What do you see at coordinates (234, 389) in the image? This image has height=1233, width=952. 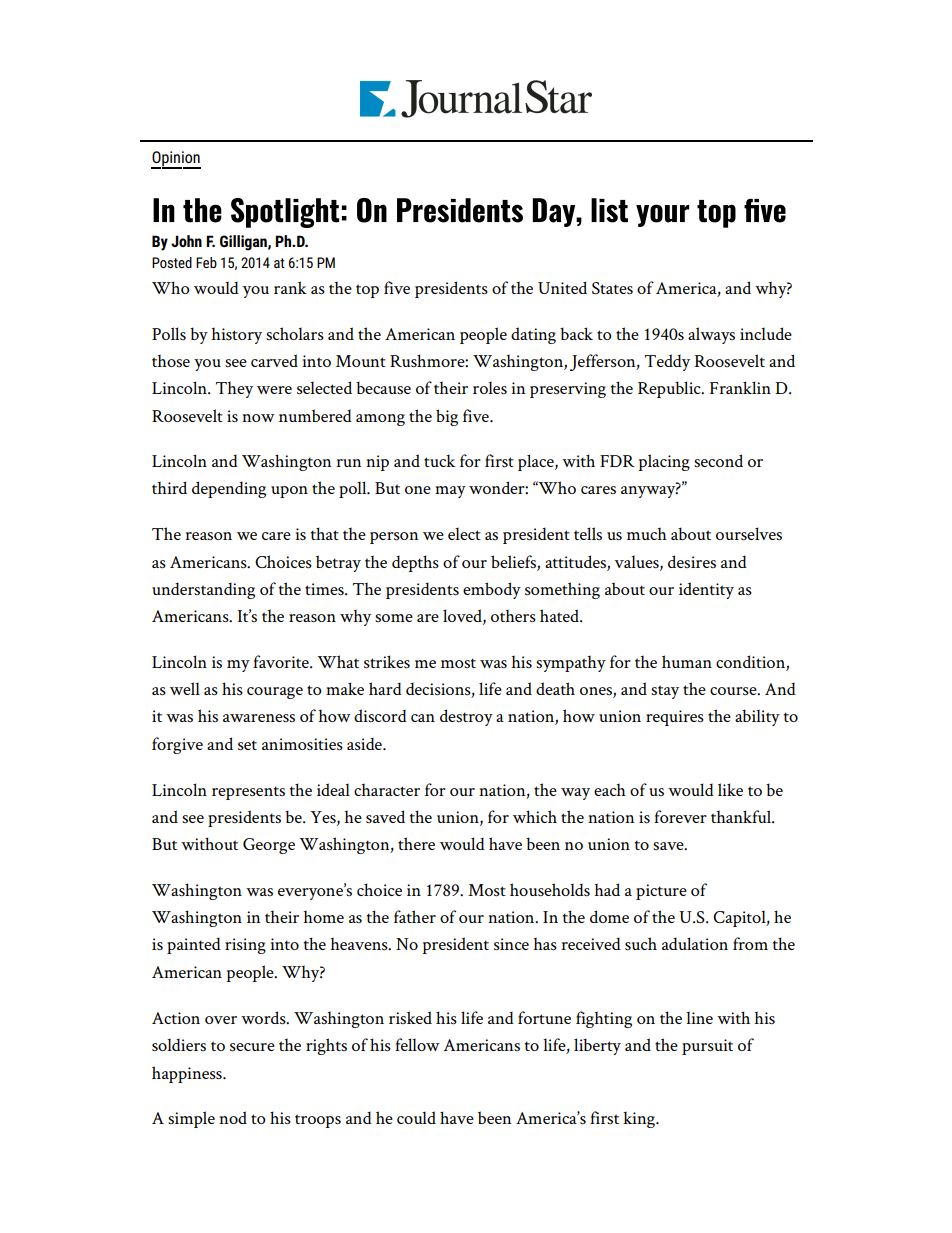 I see `They` at bounding box center [234, 389].
